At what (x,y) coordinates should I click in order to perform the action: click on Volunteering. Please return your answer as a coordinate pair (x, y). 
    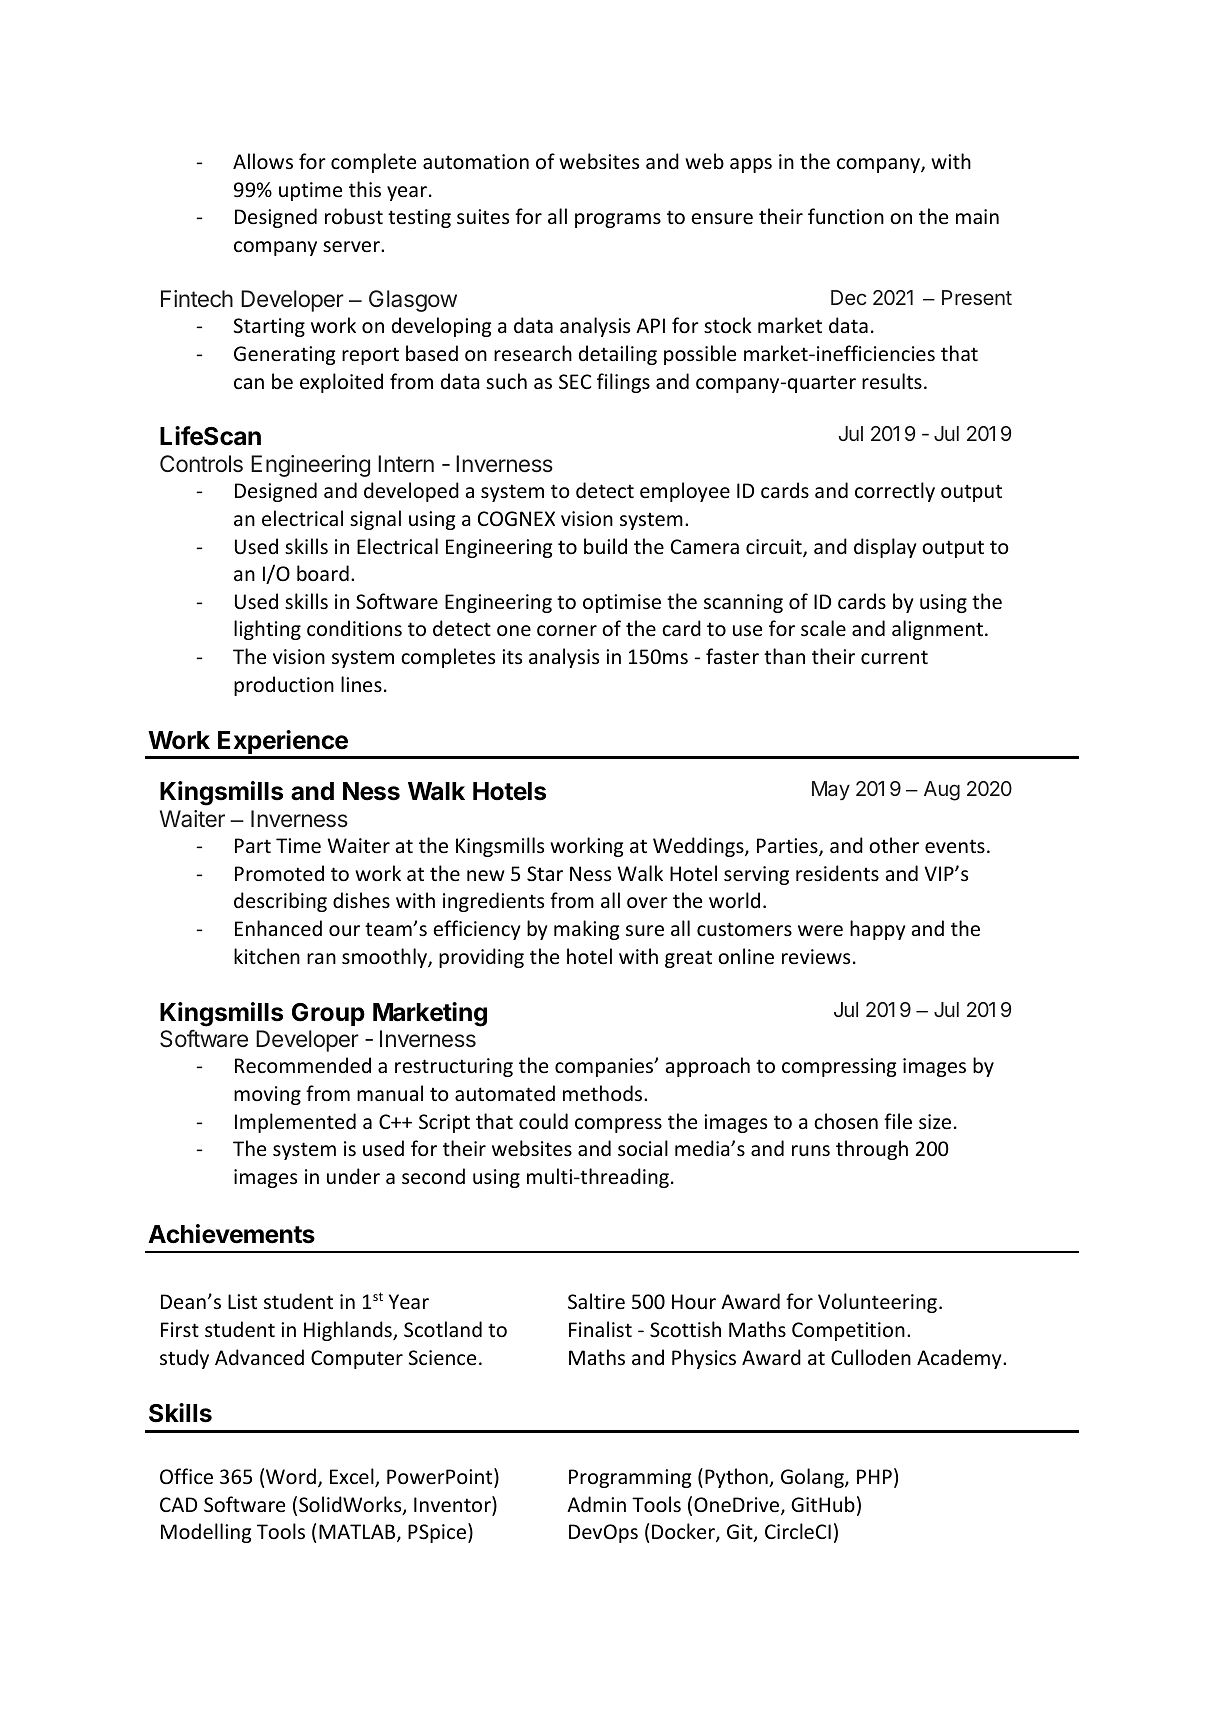
    Looking at the image, I should click on (877, 1303).
